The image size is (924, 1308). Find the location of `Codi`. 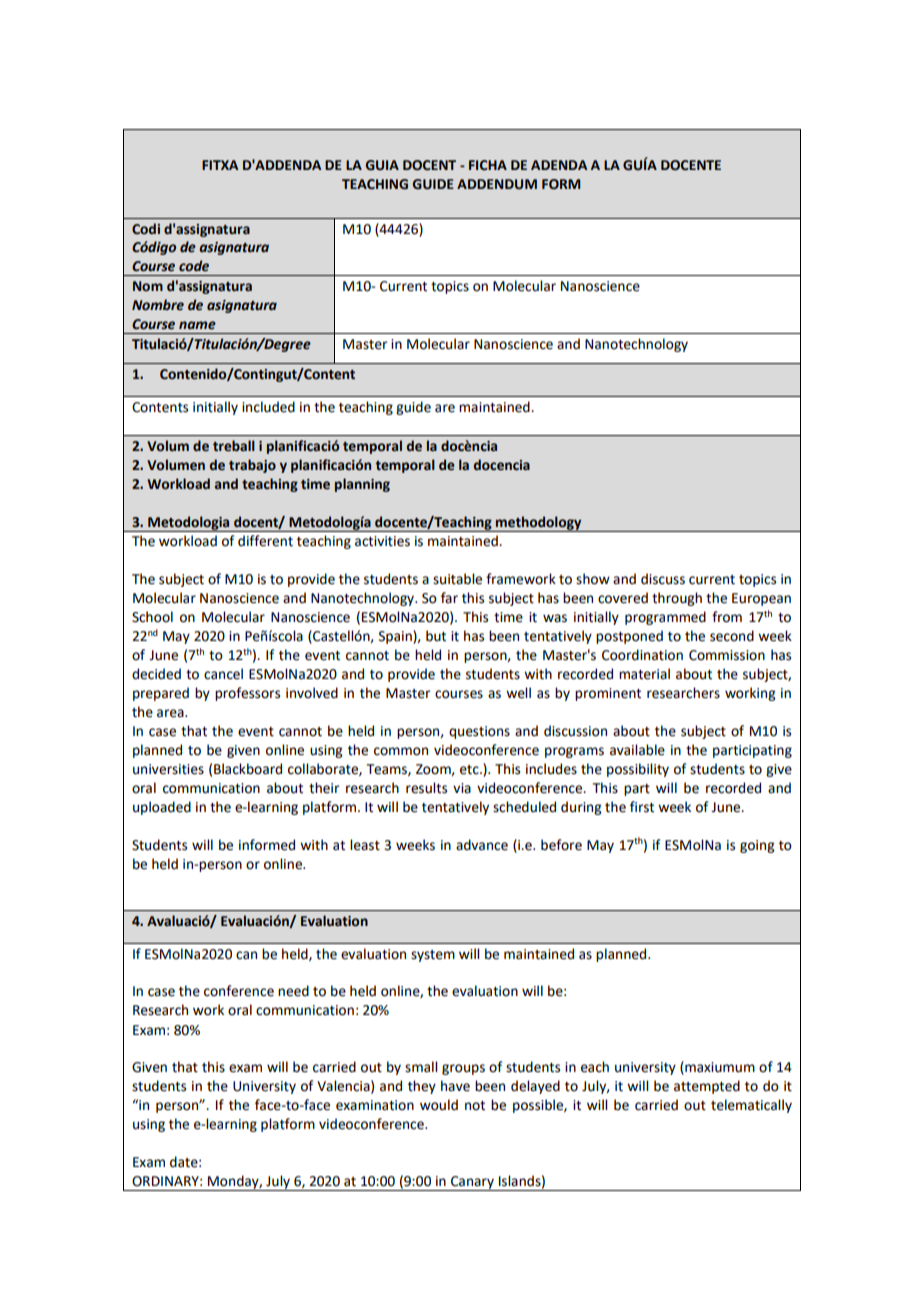

Codi is located at coordinates (146, 229).
